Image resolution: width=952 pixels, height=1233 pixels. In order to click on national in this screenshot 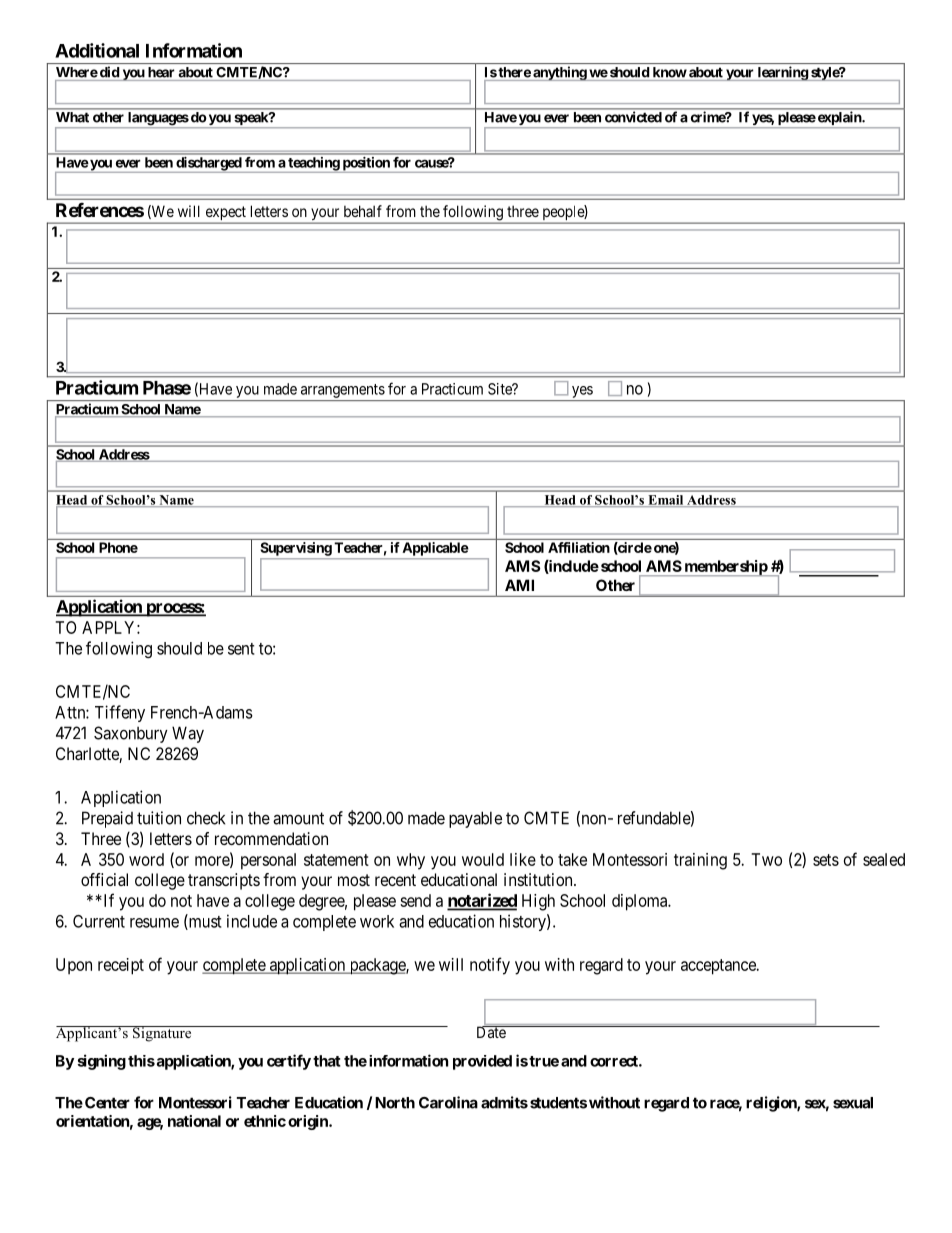, I will do `click(194, 1121)`.
